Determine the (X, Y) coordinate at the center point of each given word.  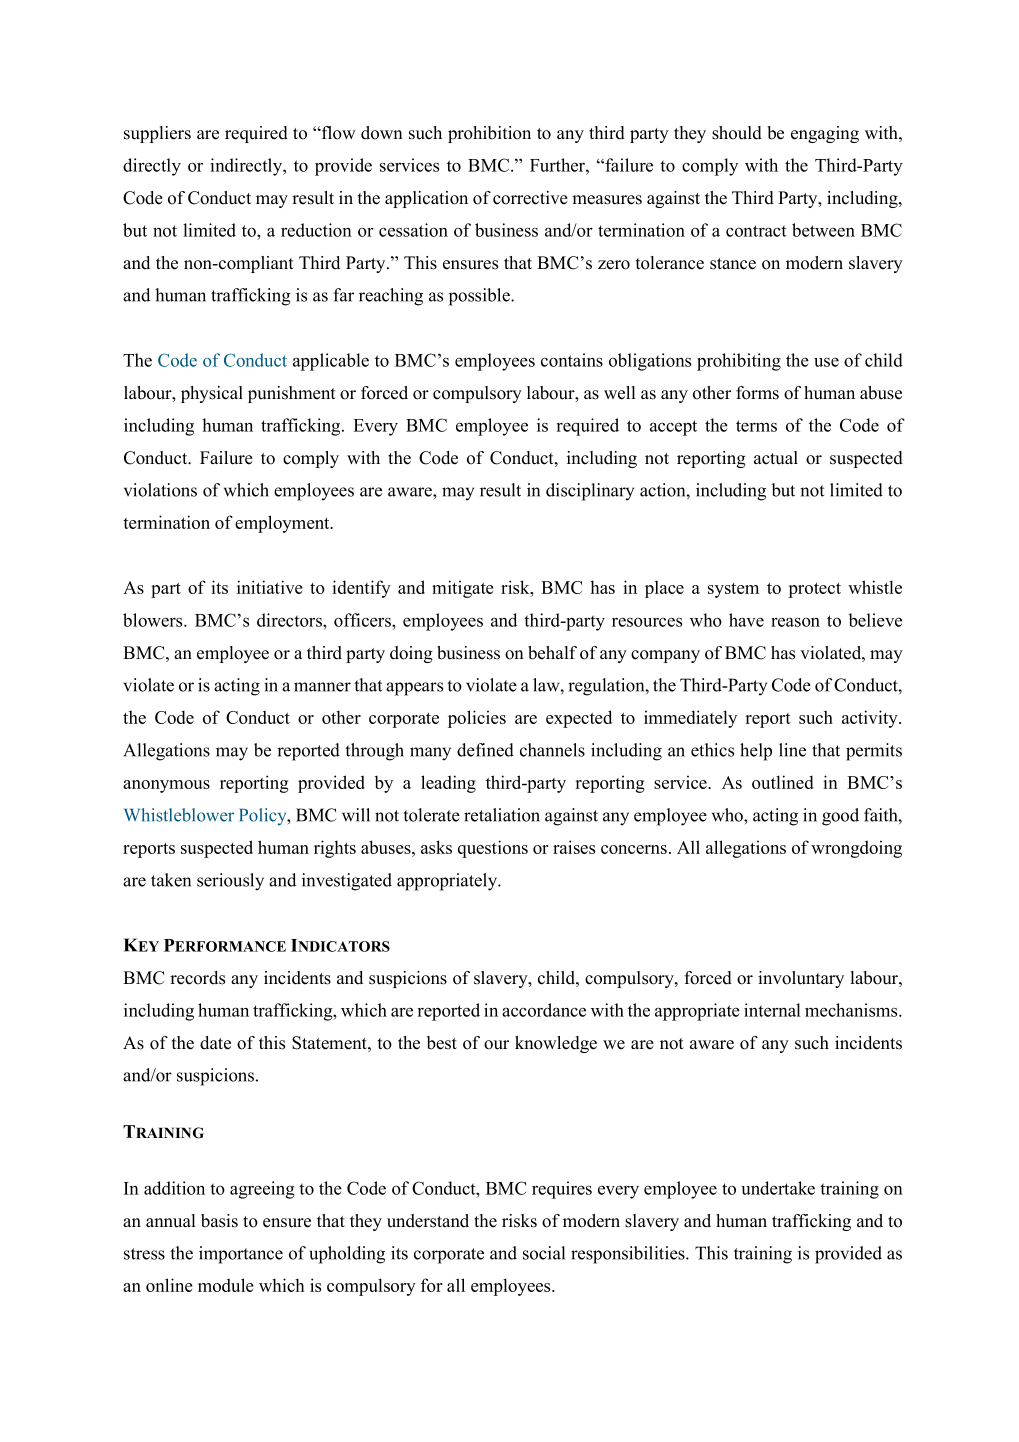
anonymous (166, 786)
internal (772, 1010)
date (215, 1043)
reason (795, 622)
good (840, 817)
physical (212, 394)
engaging (825, 134)
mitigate (463, 589)
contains (572, 360)
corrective (530, 198)
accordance (544, 1010)
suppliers (157, 134)
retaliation (502, 815)
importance (241, 1255)
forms (757, 393)
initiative (270, 587)
